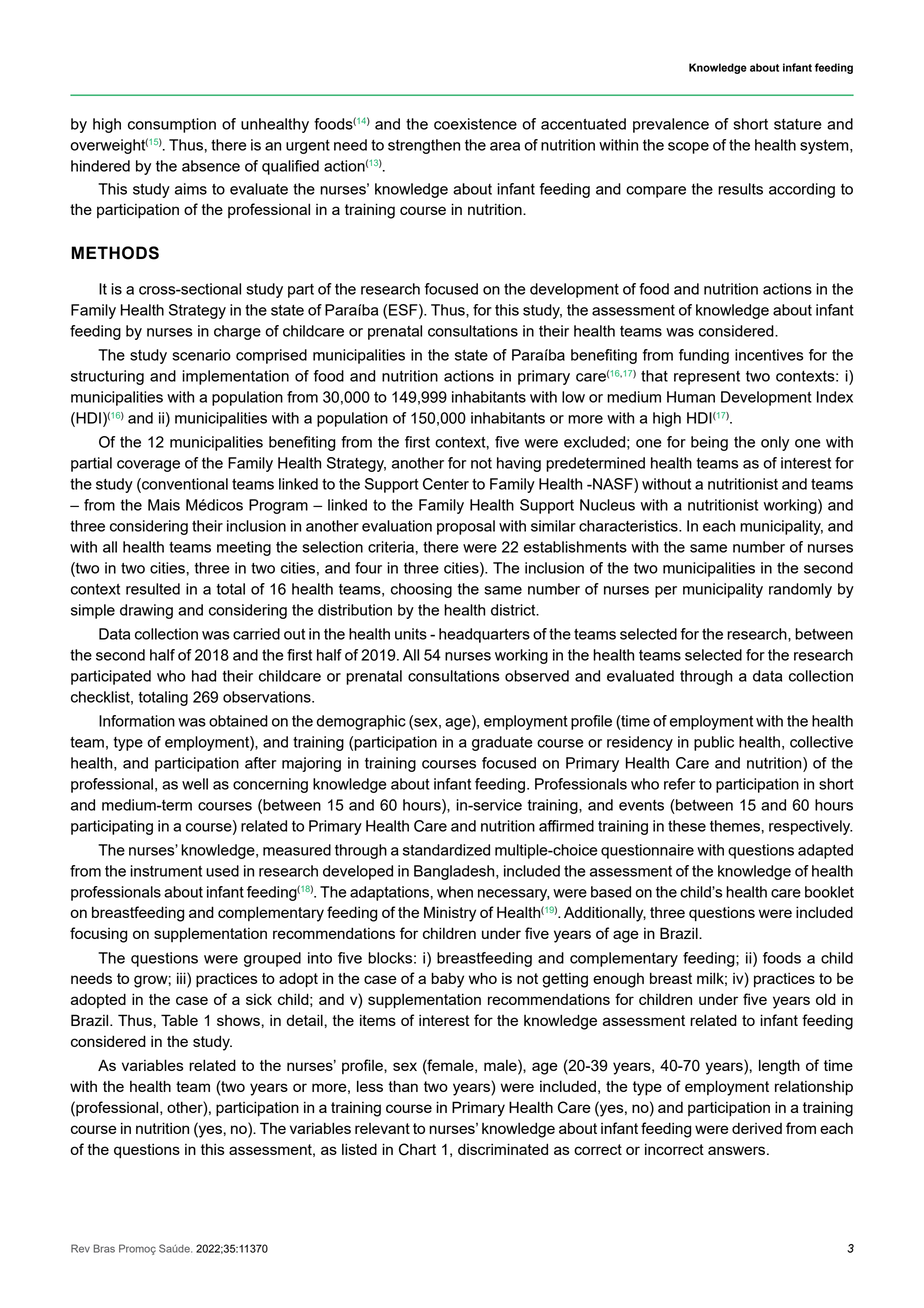 This screenshot has width=924, height=1308. What do you see at coordinates (503, 1149) in the screenshot?
I see `discriminated` at bounding box center [503, 1149].
